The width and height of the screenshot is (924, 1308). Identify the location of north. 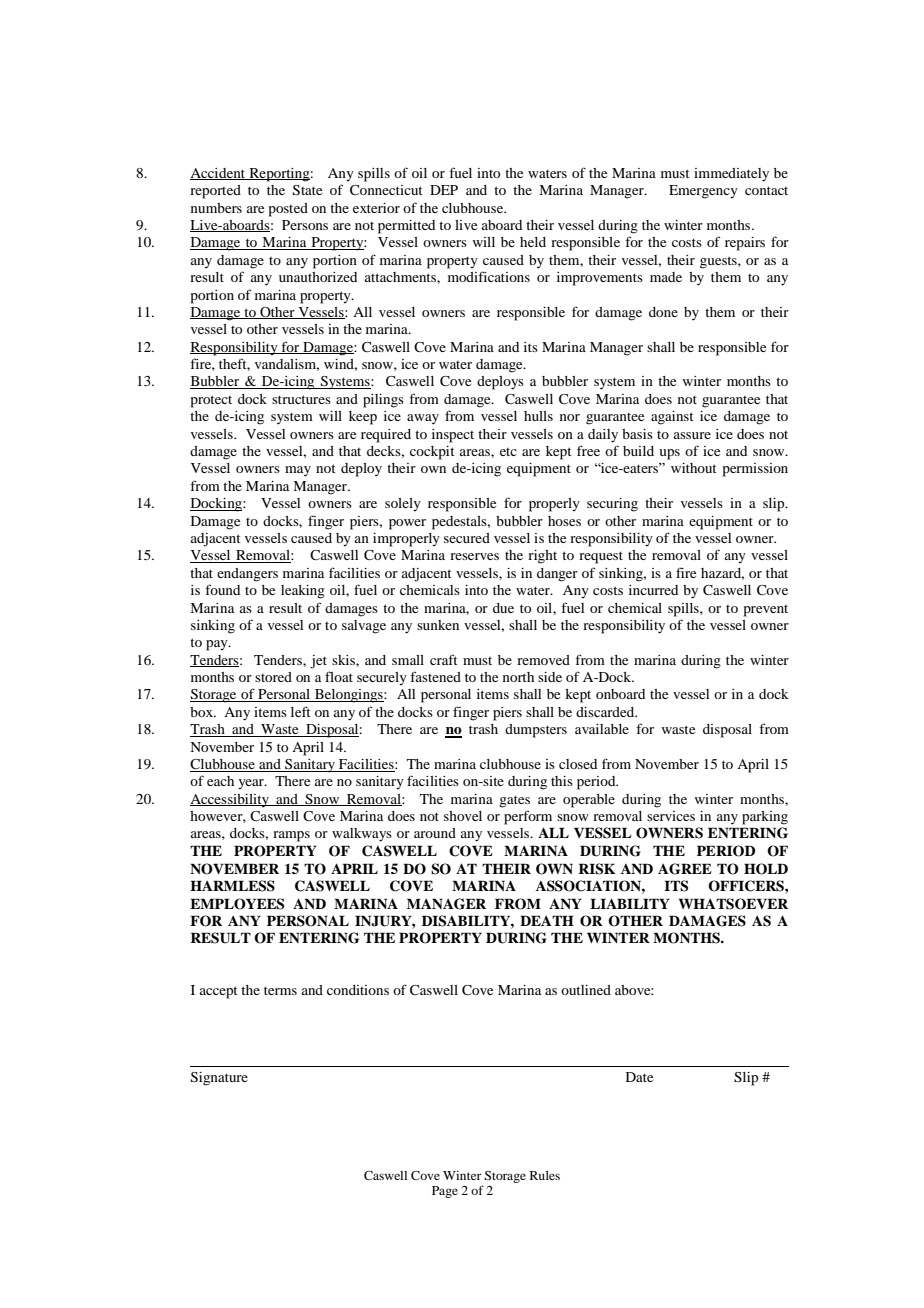
(518, 677).
